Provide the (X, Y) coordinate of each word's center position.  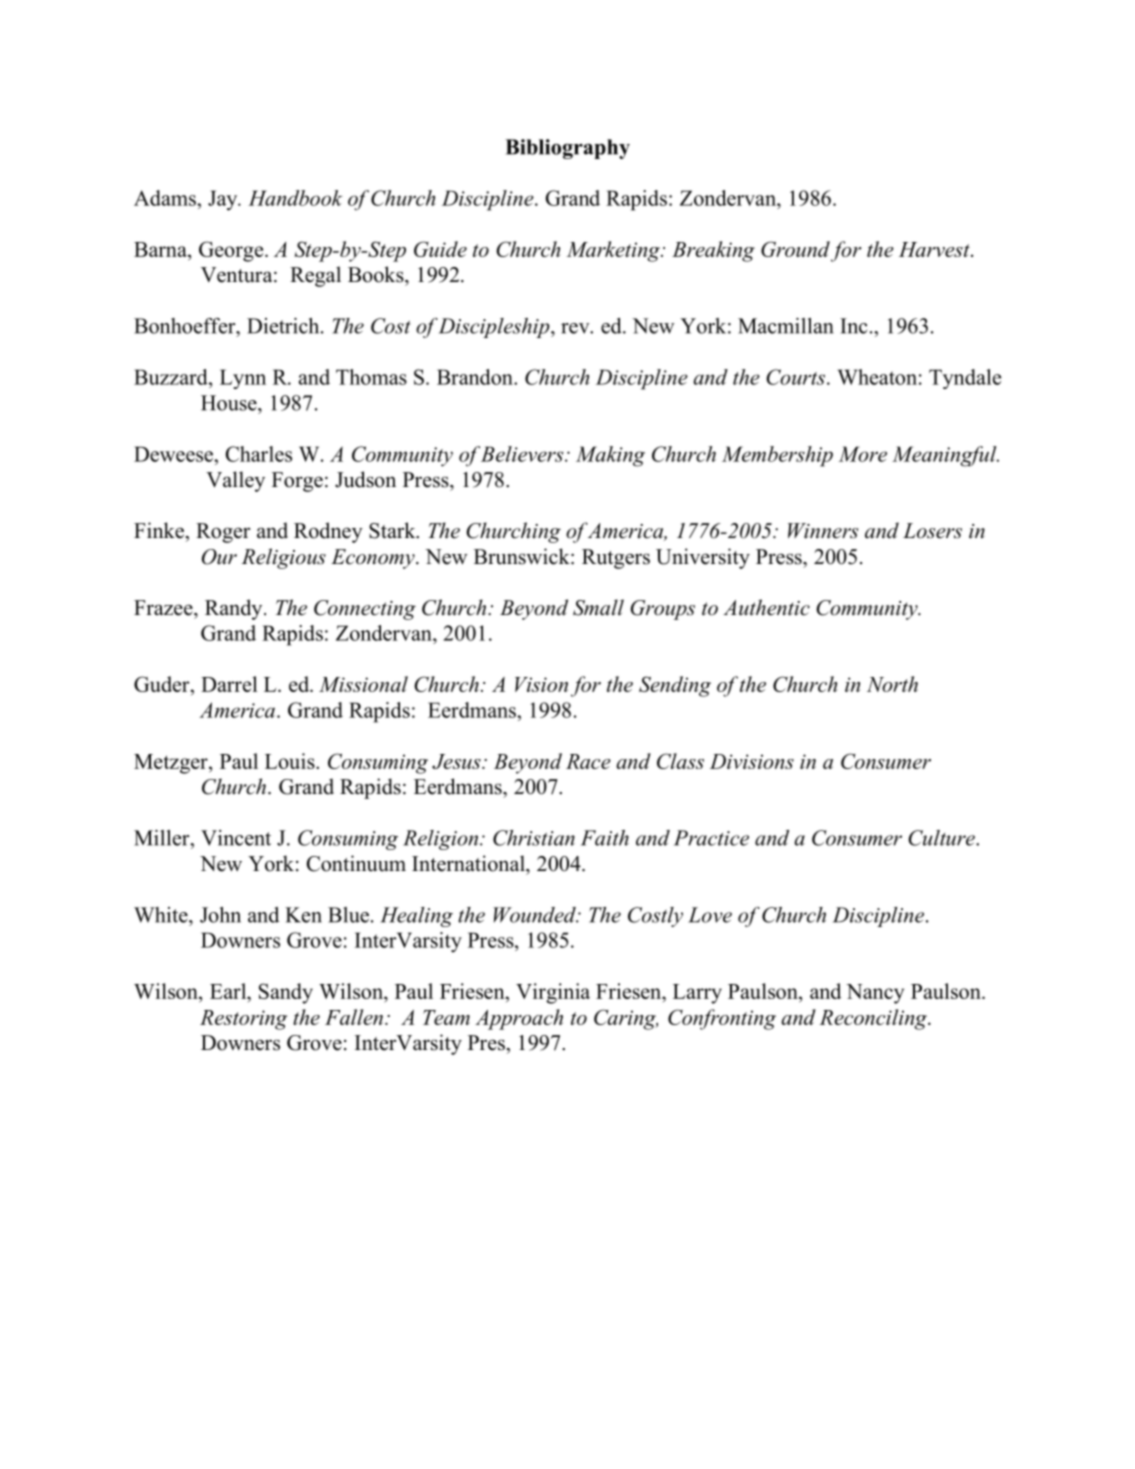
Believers (523, 454)
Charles (259, 454)
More (863, 454)
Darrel (229, 684)
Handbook (295, 198)
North (892, 684)
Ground (795, 249)
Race (588, 761)
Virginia (553, 993)
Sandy (286, 993)
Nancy (875, 994)
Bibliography (567, 149)
